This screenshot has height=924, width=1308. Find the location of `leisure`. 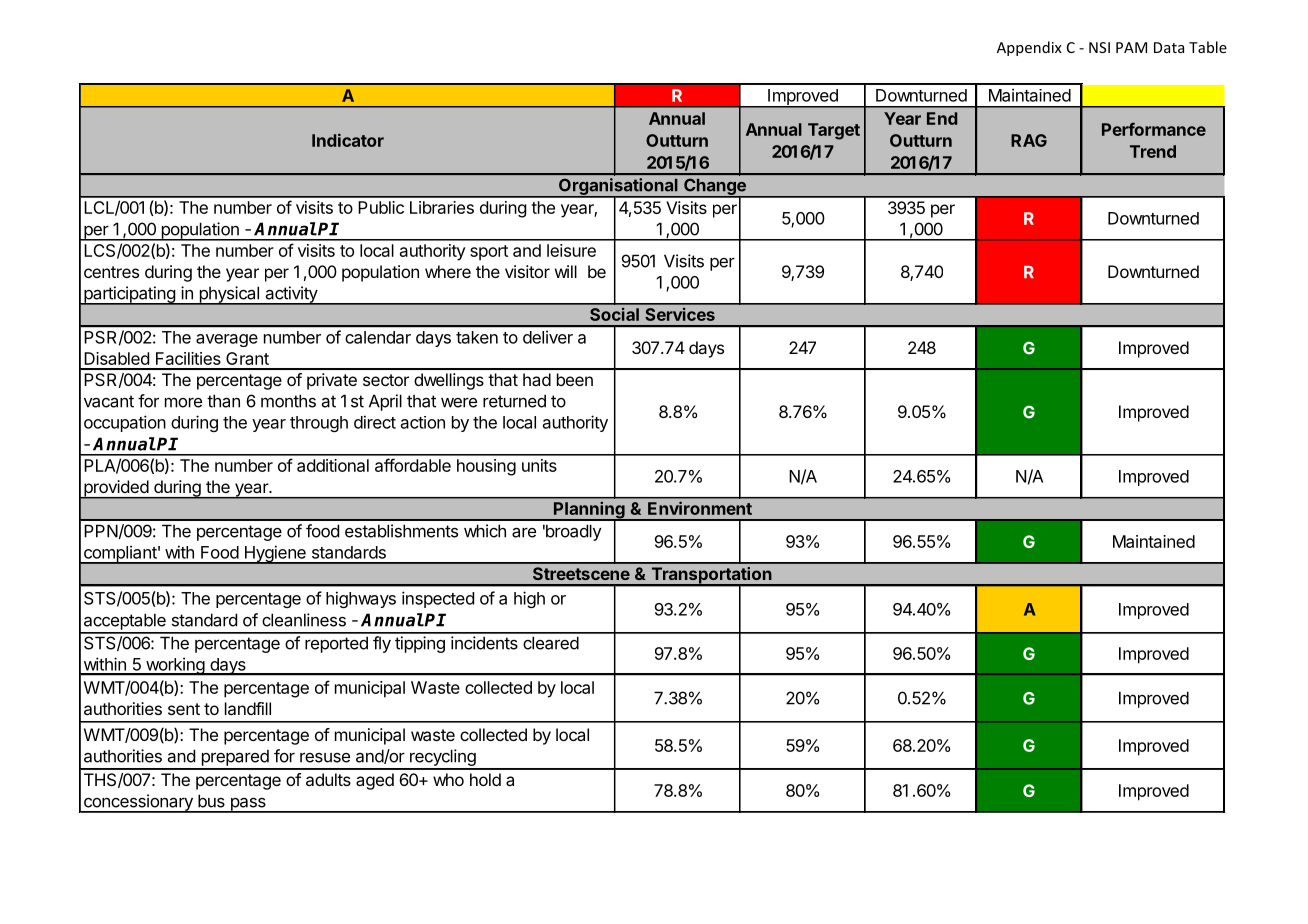

leisure is located at coordinates (571, 250).
